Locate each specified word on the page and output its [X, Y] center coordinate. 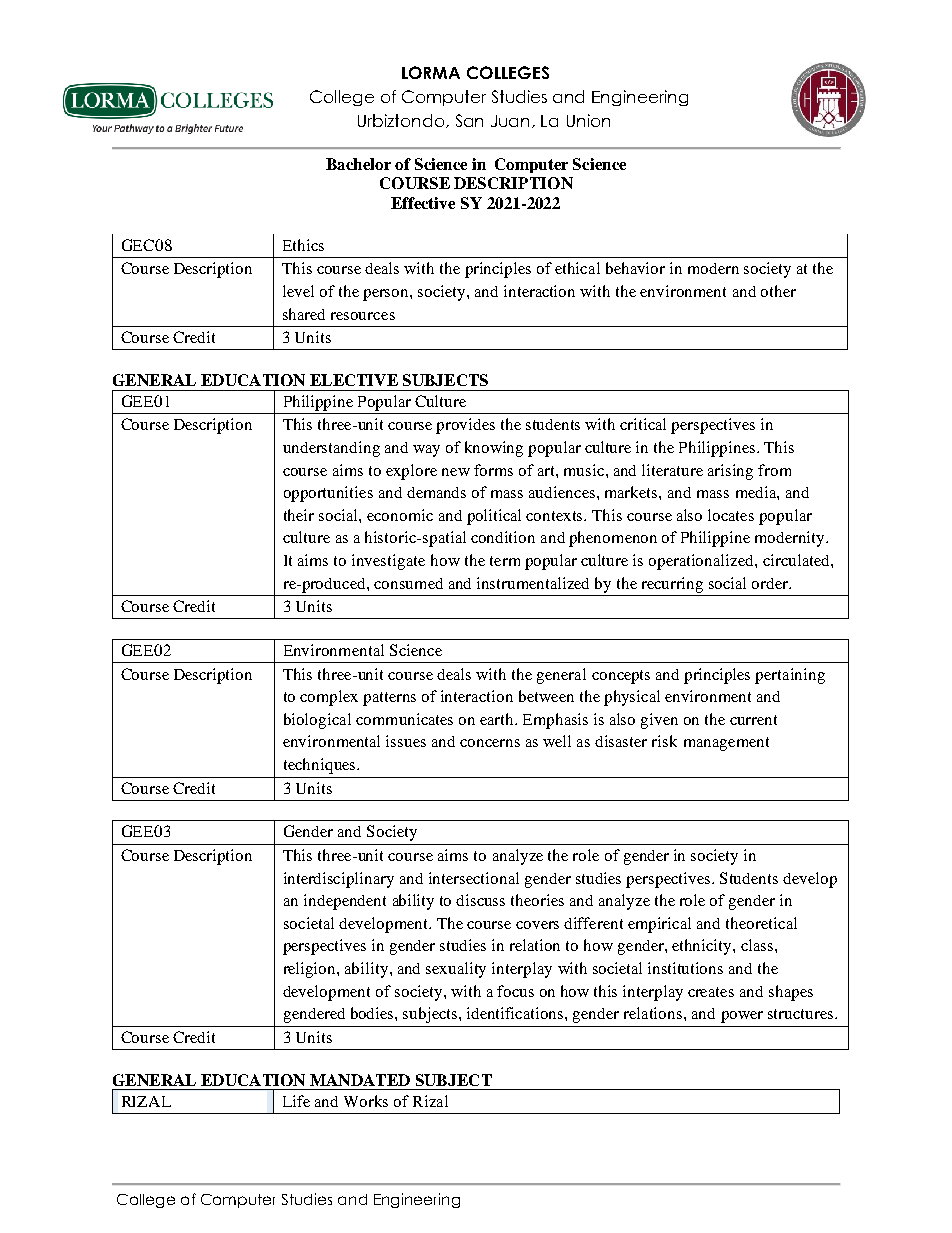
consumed [408, 583]
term [505, 561]
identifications [516, 1013]
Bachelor [358, 164]
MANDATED [360, 1080]
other [778, 291]
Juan [512, 121]
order [771, 583]
